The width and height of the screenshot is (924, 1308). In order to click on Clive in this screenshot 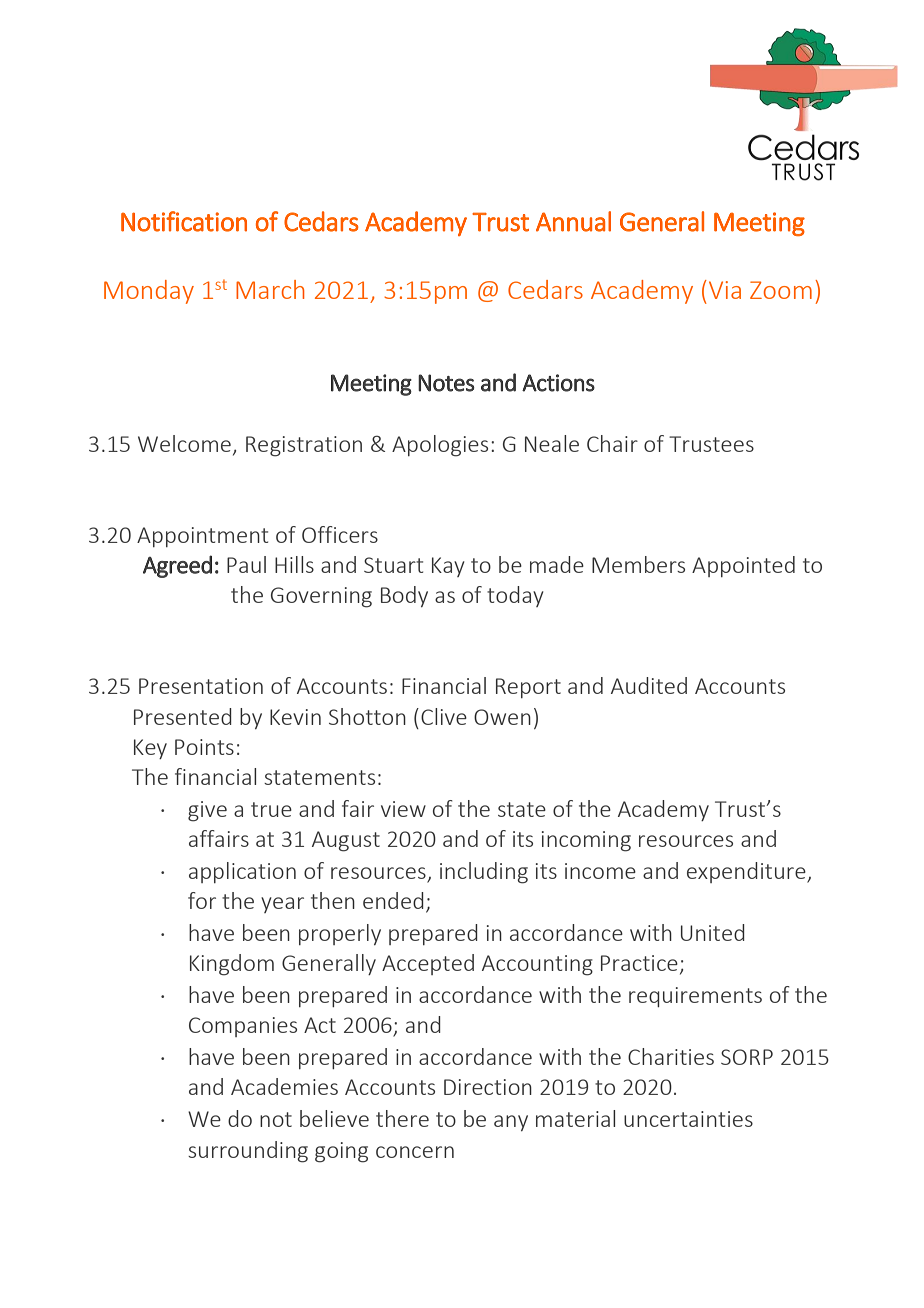, I will do `click(444, 716)`.
